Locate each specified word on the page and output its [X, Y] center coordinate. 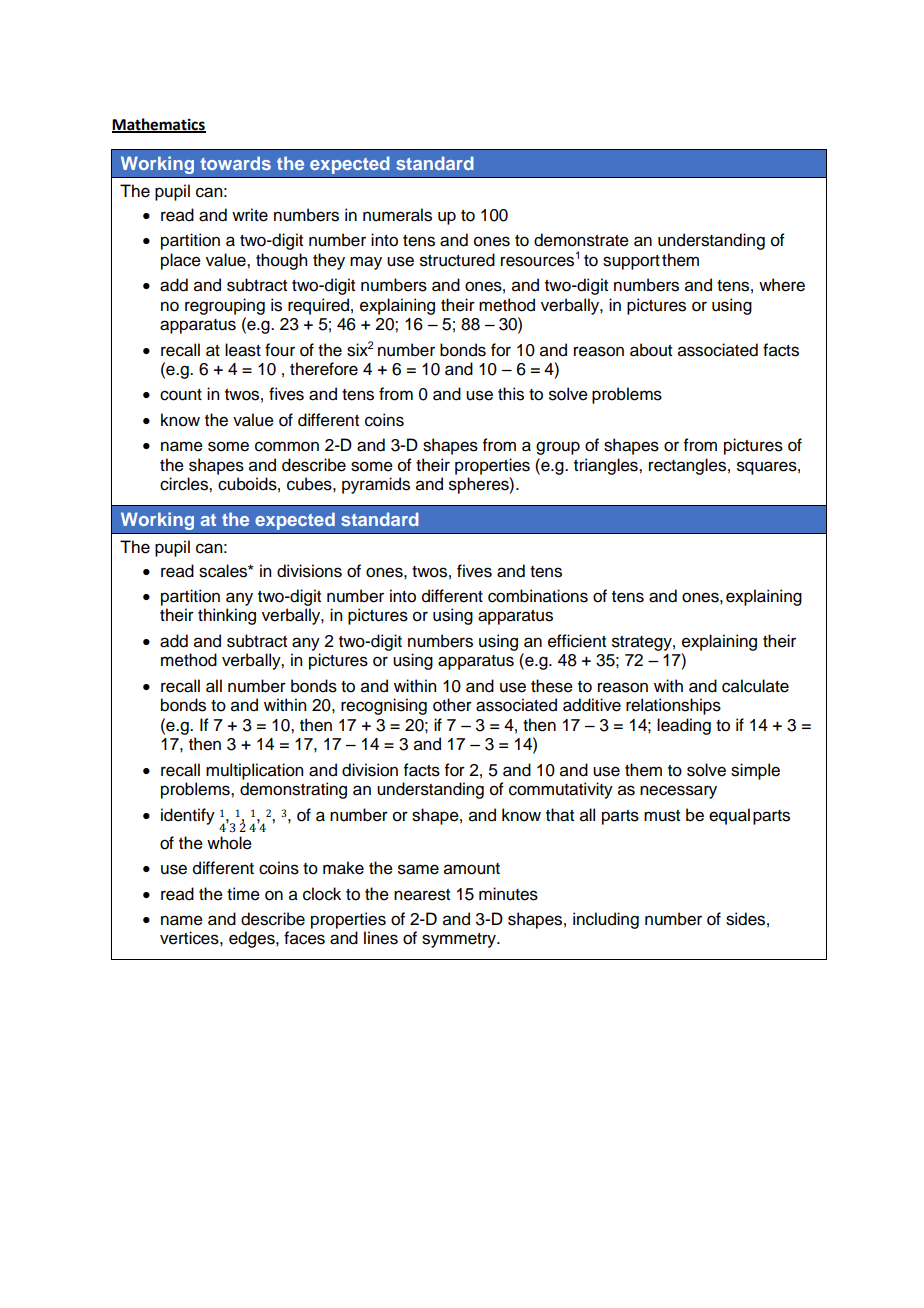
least [243, 350]
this [511, 394]
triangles [607, 466]
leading [684, 726]
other [452, 705]
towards [235, 163]
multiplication [254, 771]
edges [253, 939]
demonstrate [581, 240]
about [651, 350]
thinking [227, 616]
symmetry [460, 940]
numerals [397, 215]
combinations [538, 596]
